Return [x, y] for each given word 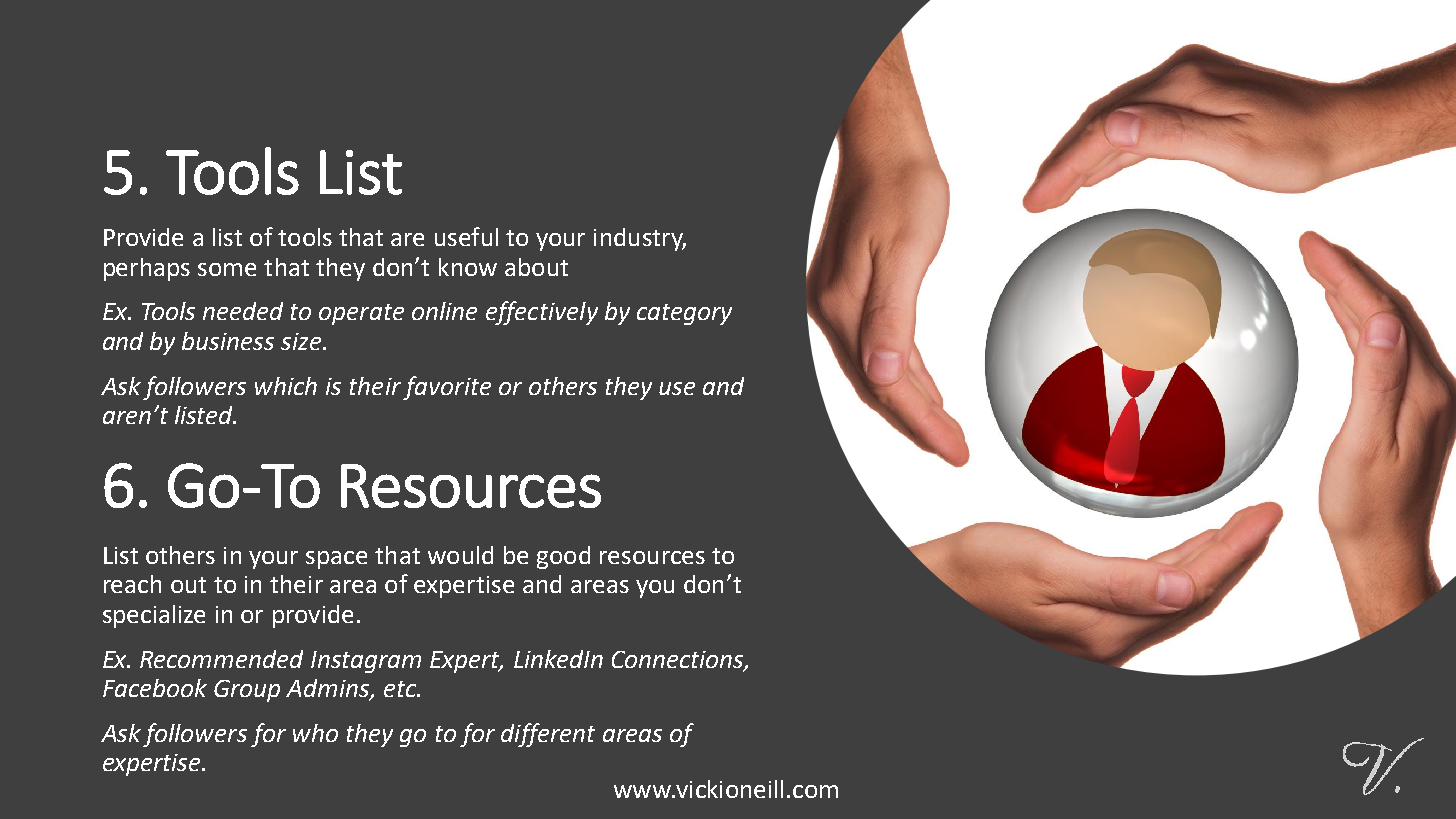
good [563, 557]
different [548, 735]
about [536, 267]
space [336, 560]
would [460, 555]
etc [401, 689]
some [227, 269]
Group [247, 691]
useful [466, 236]
